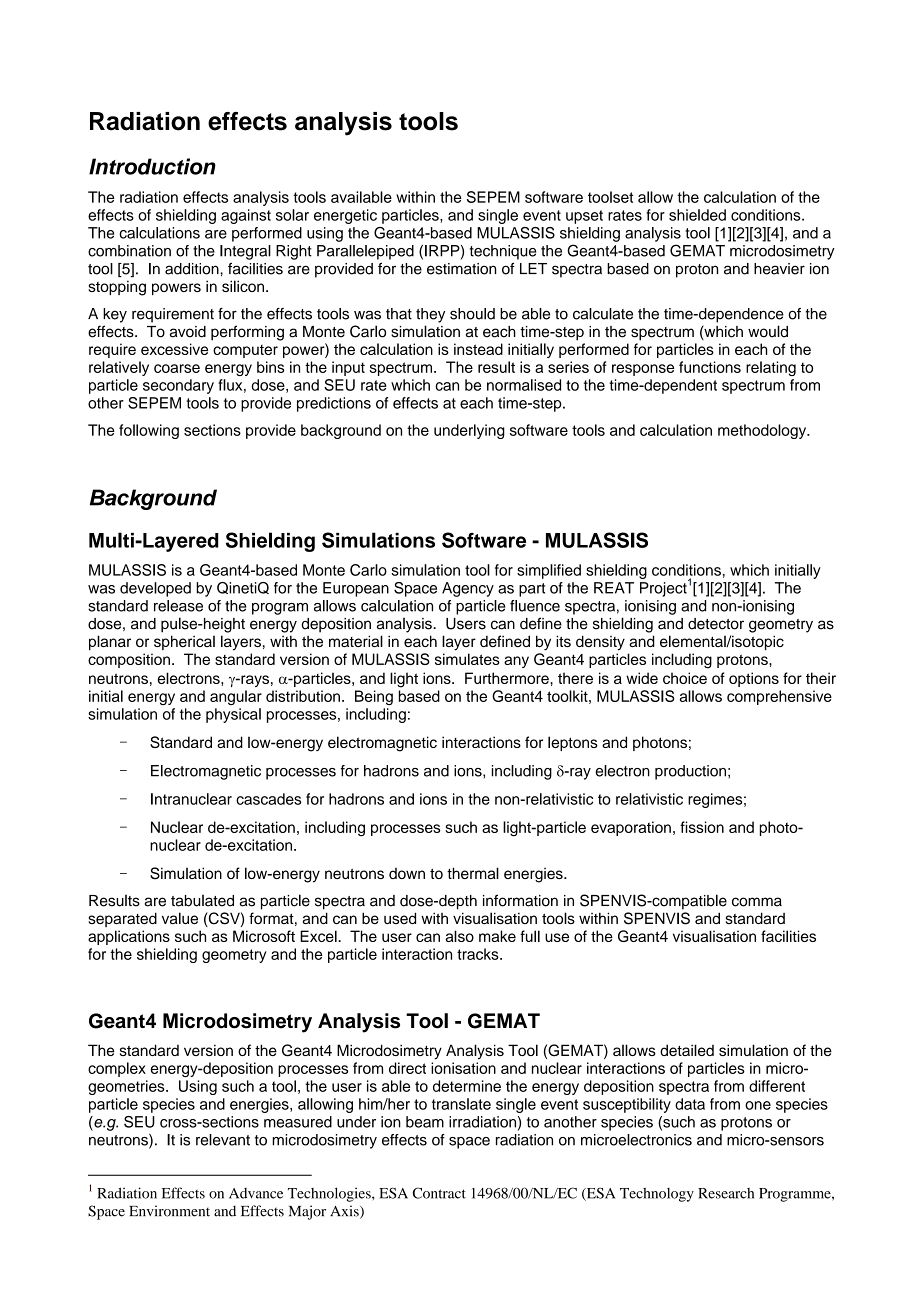  Describe the element at coordinates (473, 873) in the screenshot. I see `thermal` at that location.
